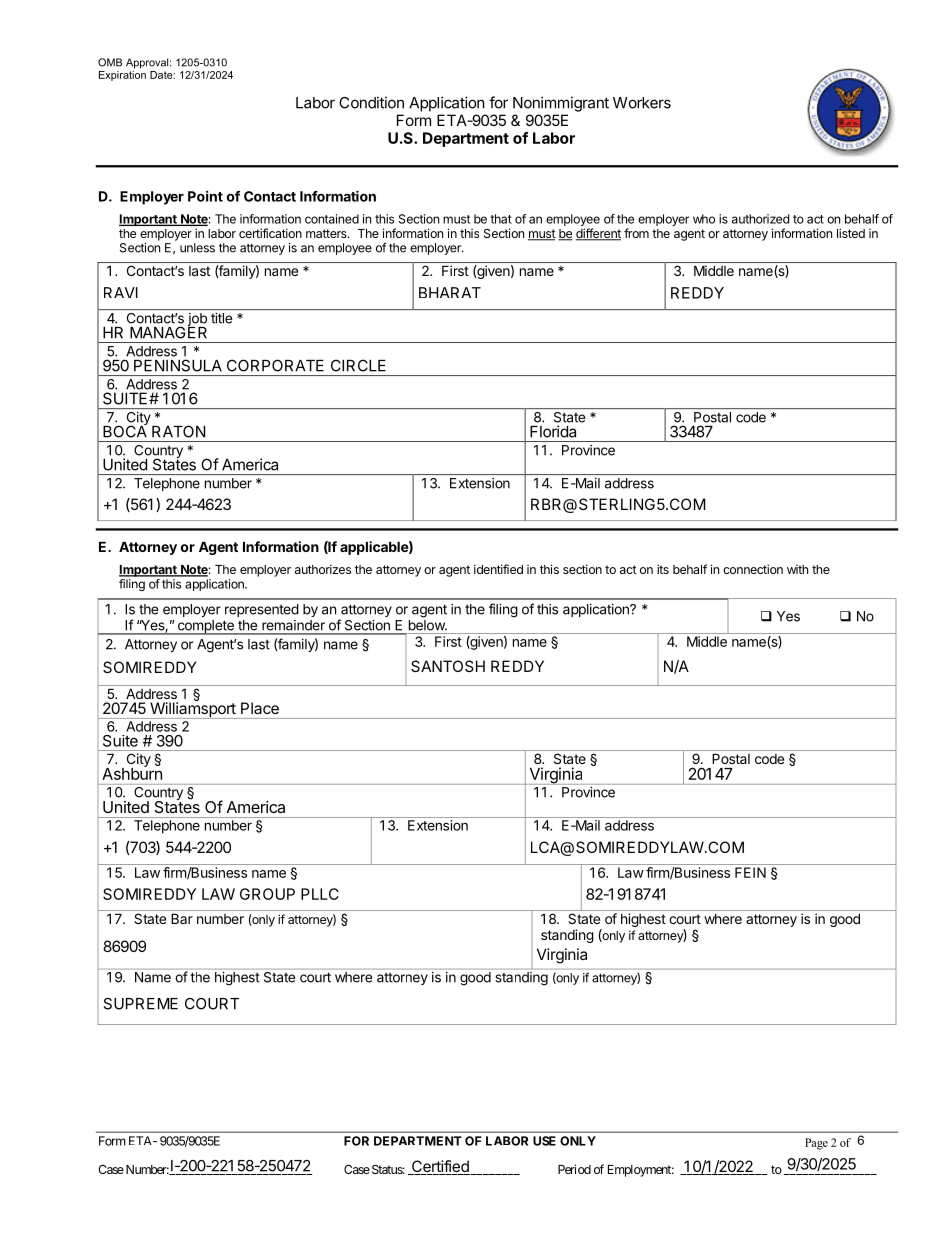  What do you see at coordinates (561, 104) in the screenshot?
I see `Nonimmigrant` at bounding box center [561, 104].
